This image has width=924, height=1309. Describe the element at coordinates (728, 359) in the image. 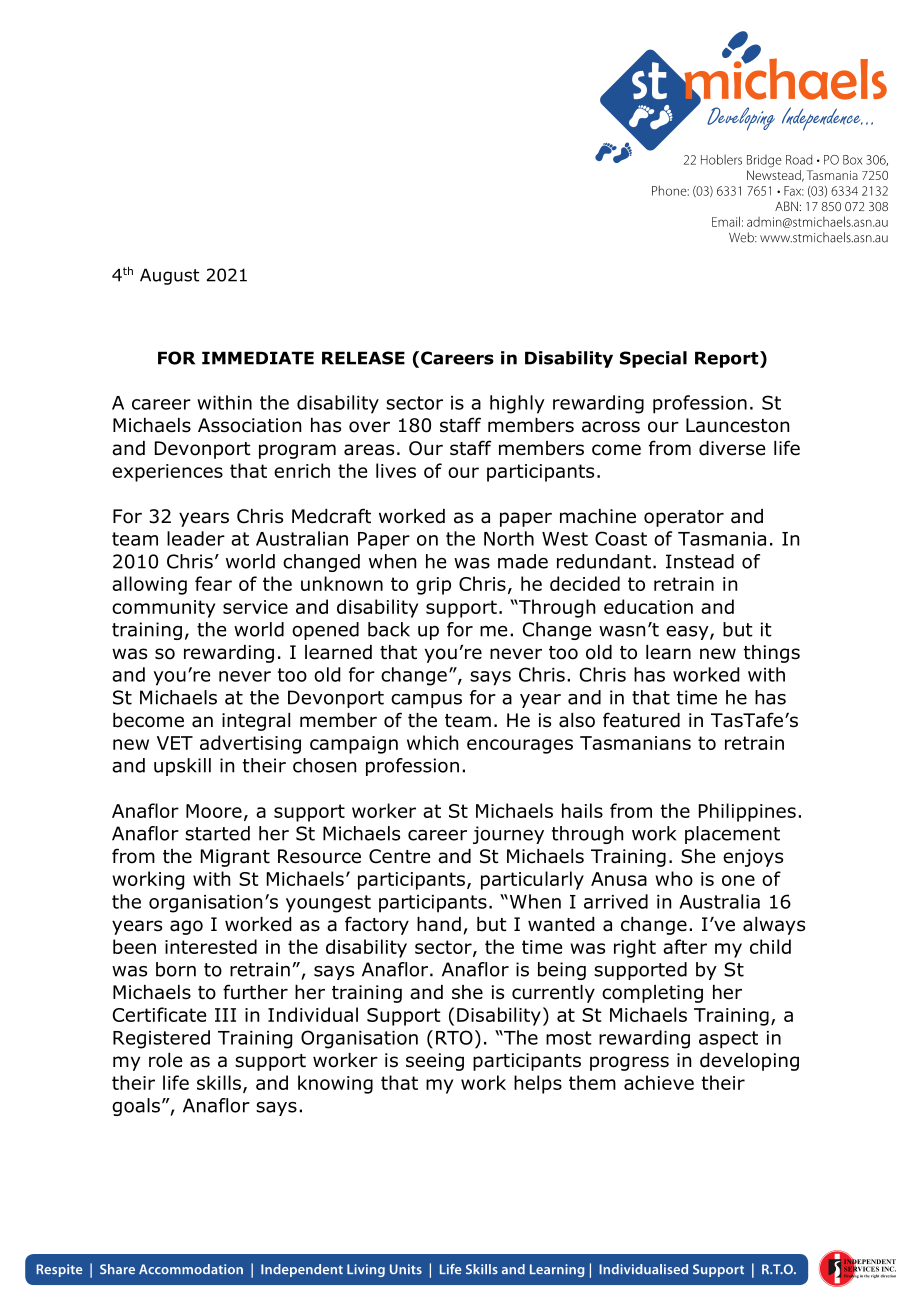

I see `Report` at that location.
